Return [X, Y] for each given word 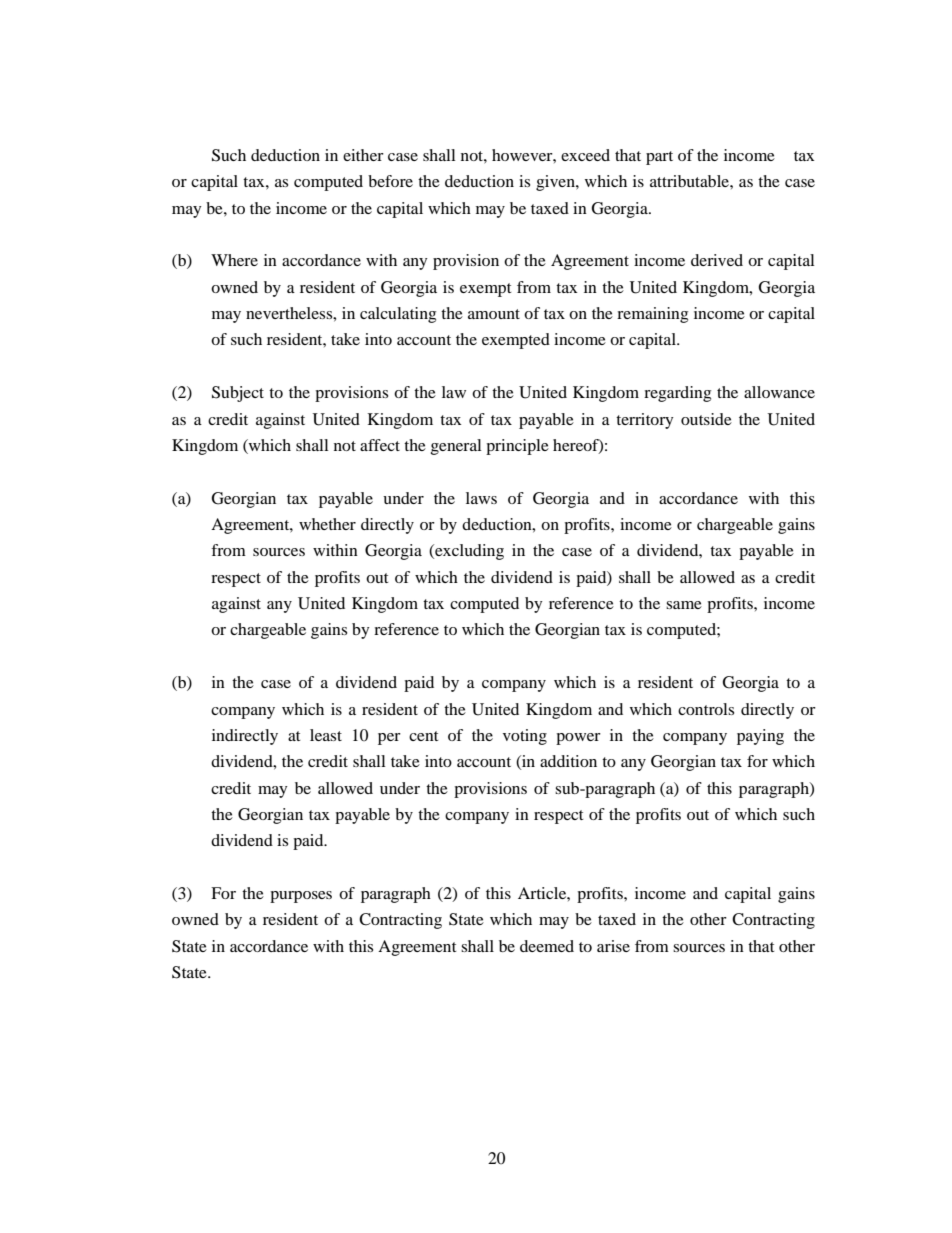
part [659, 158]
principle [517, 447]
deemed [547, 946]
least [326, 735]
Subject [238, 394]
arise [613, 946]
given [556, 183]
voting [525, 737]
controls [706, 709]
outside [706, 419]
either [363, 155]
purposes [301, 897]
